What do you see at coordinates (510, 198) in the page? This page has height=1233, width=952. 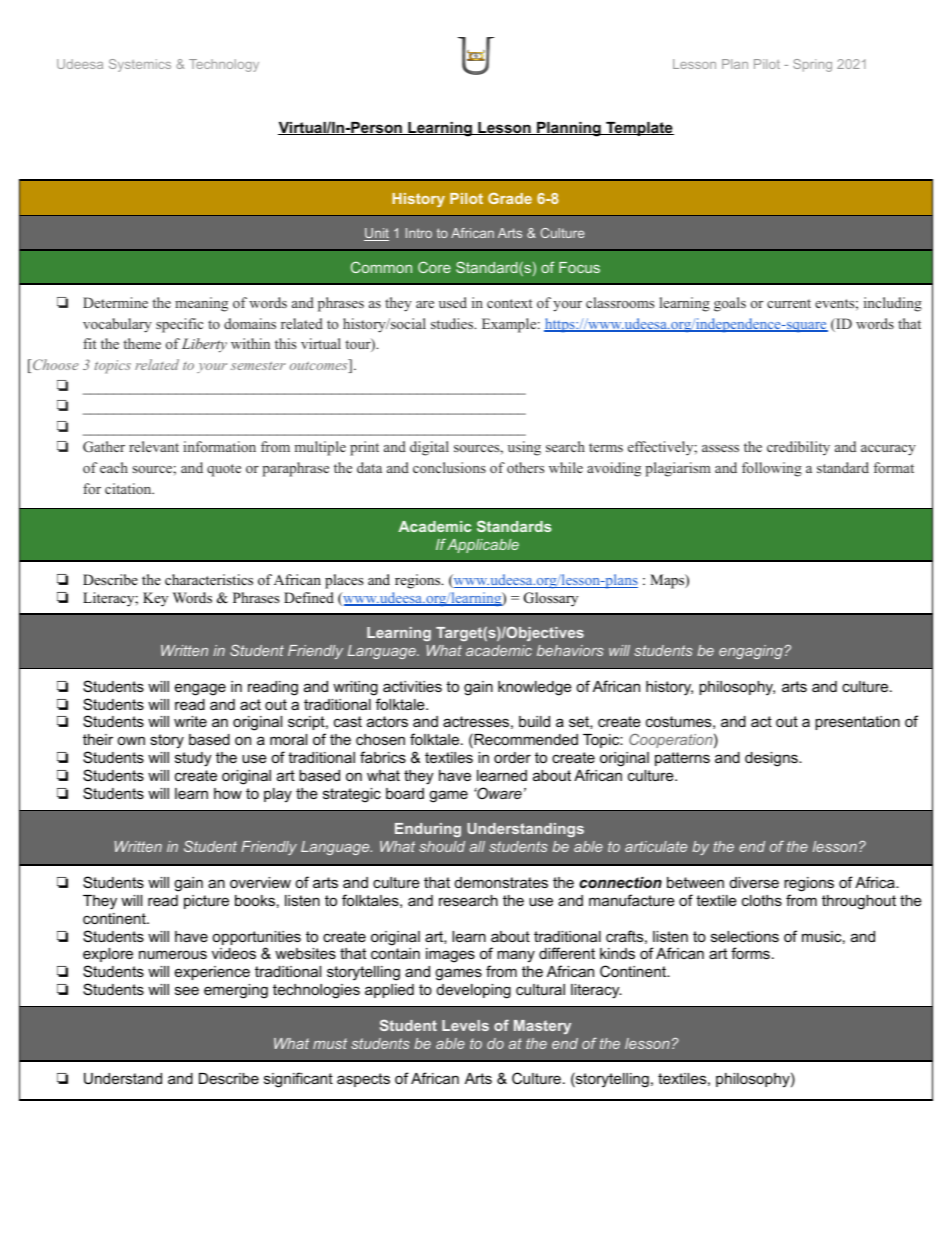 I see `Grade` at bounding box center [510, 198].
